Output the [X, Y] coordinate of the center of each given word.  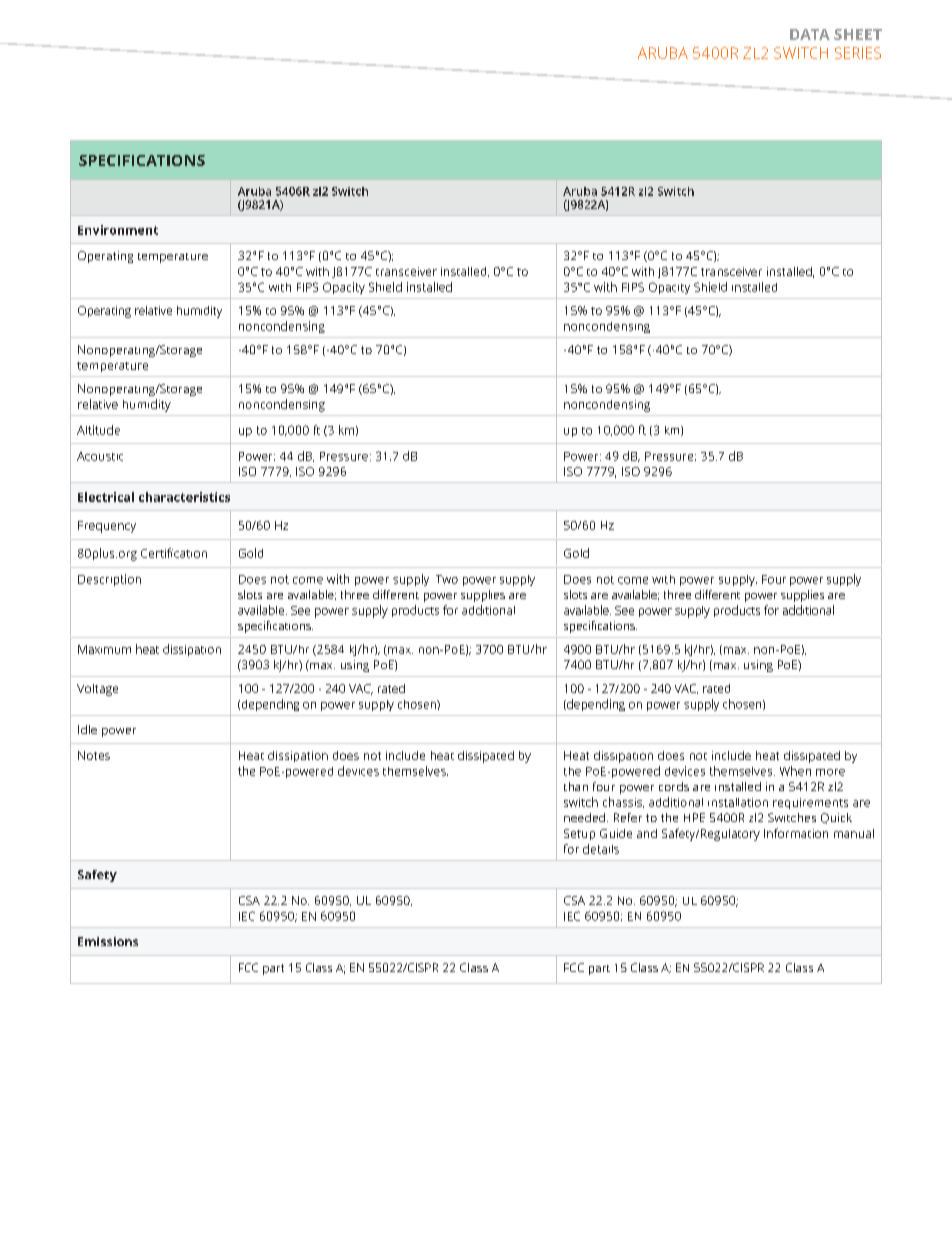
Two [447, 579]
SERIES [858, 53]
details [601, 849]
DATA [810, 34]
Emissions [108, 941]
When [795, 771]
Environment [118, 230]
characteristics [184, 497]
